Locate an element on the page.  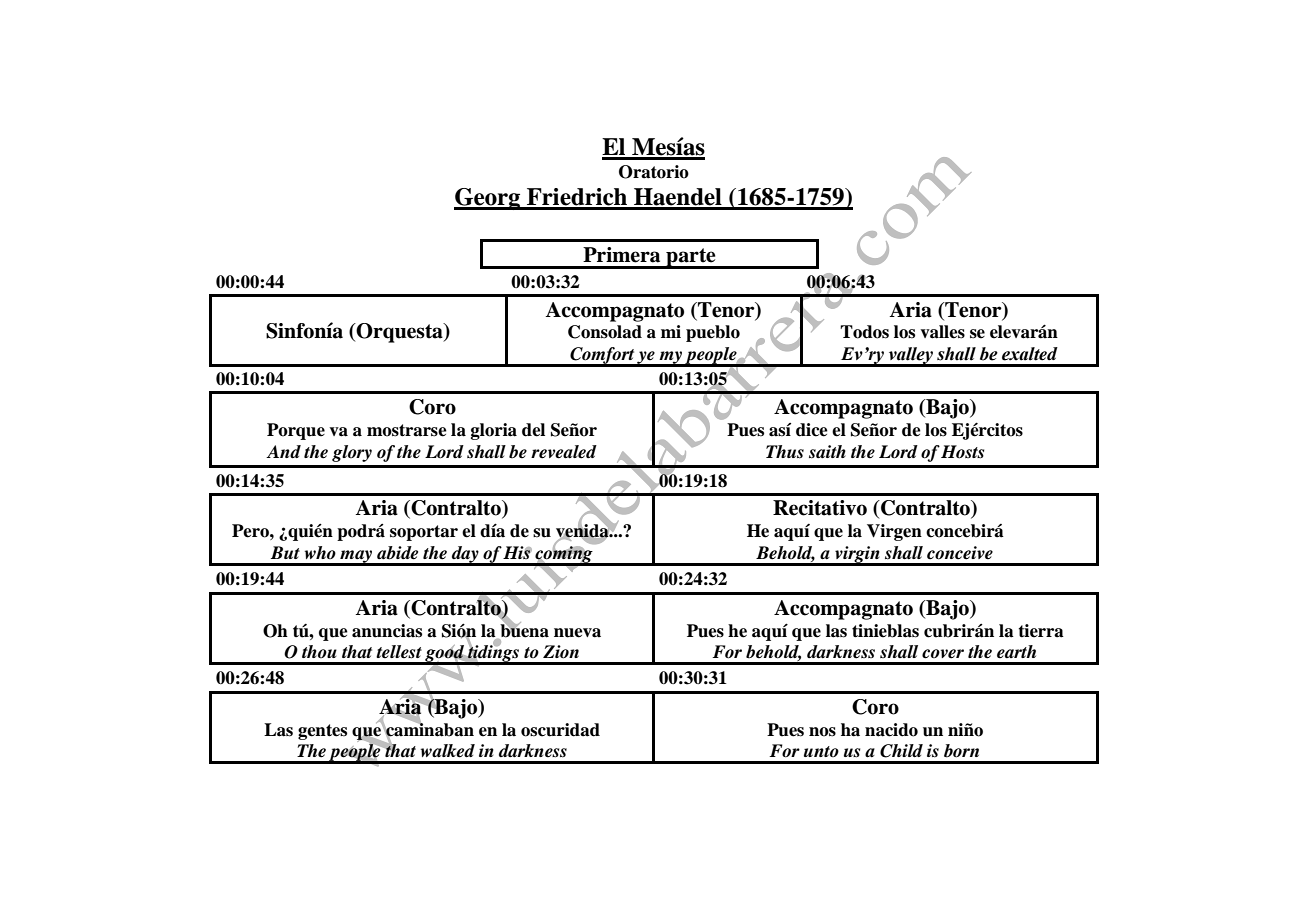
walked is located at coordinates (448, 751).
